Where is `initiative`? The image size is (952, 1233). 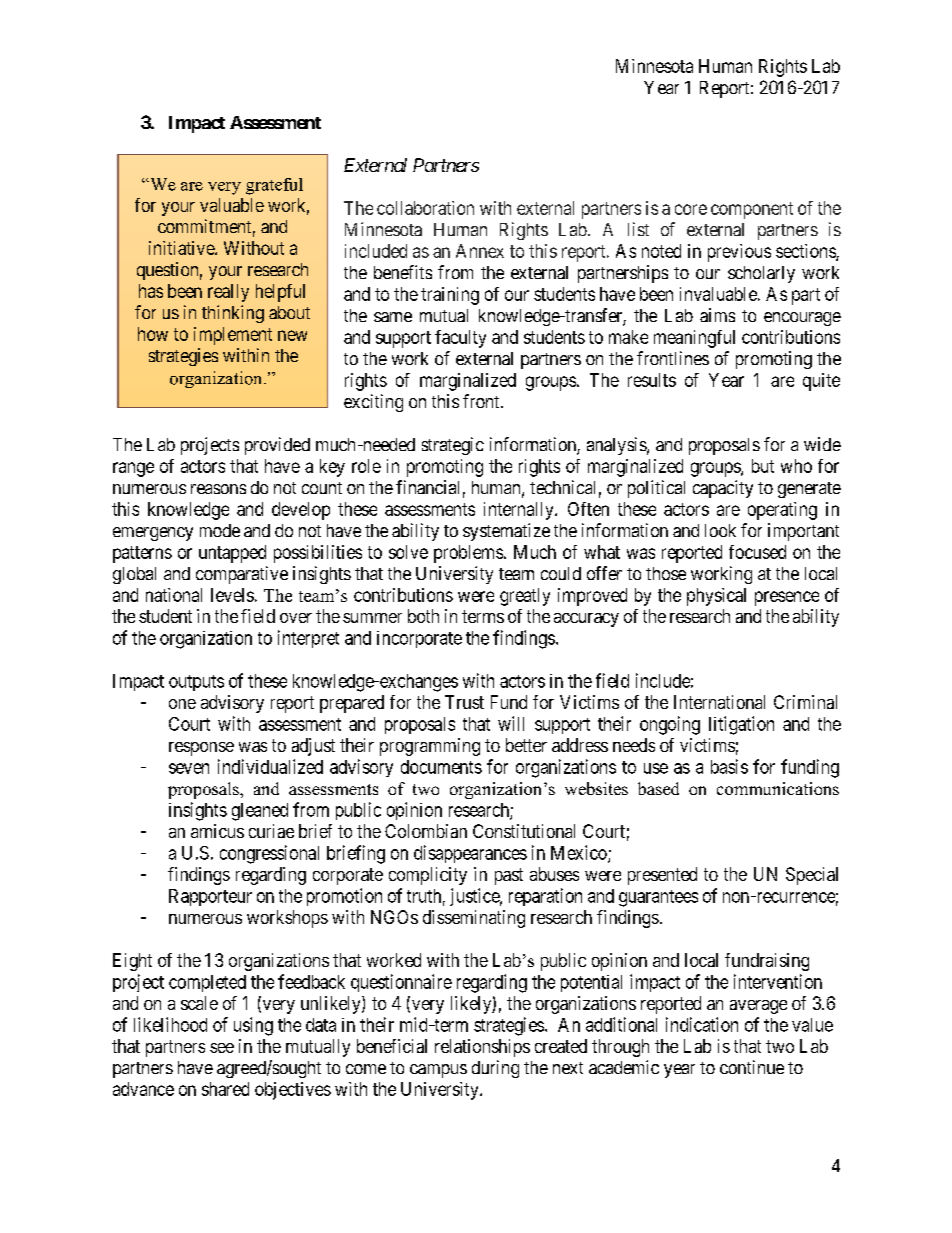
initiative is located at coordinates (182, 248).
